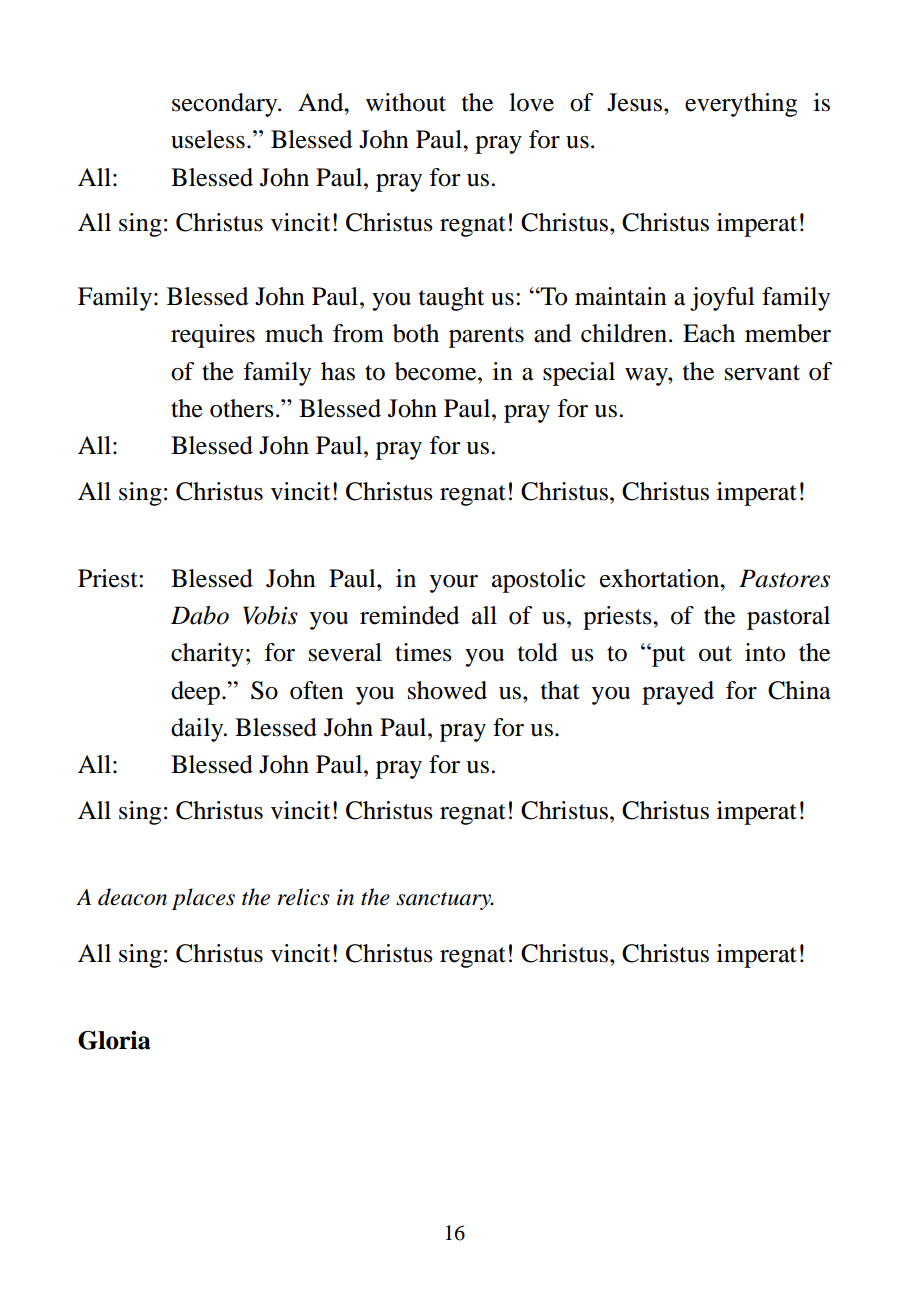 The height and width of the screenshot is (1308, 924). I want to click on China, so click(799, 690).
